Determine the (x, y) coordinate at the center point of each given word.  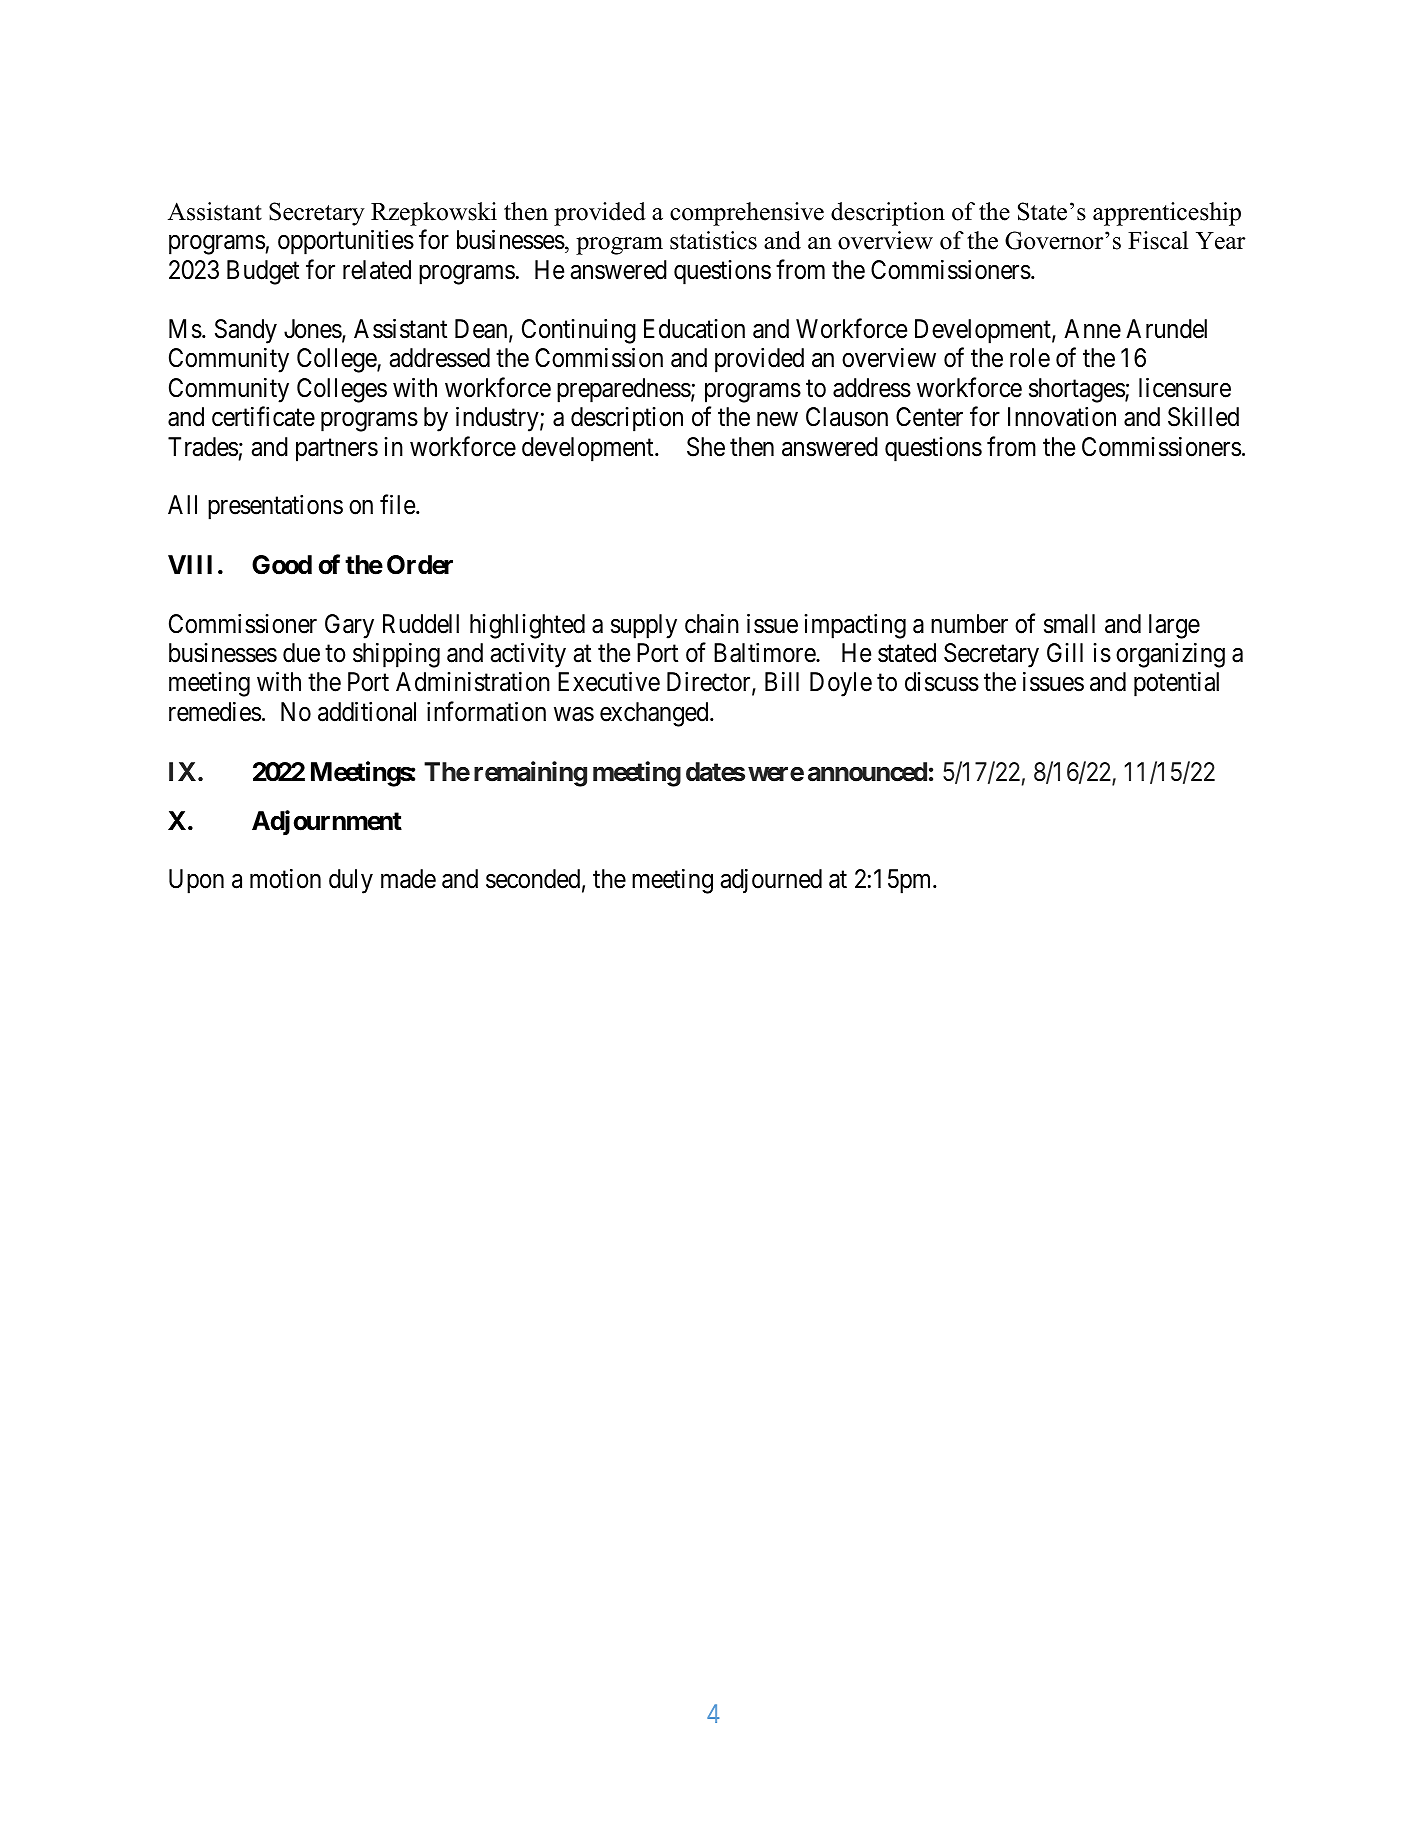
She (706, 447)
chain (712, 624)
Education (694, 329)
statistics (713, 240)
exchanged (655, 714)
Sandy (246, 331)
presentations (275, 507)
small (1069, 624)
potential (1176, 684)
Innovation (1062, 417)
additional (367, 711)
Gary (349, 626)
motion (285, 879)
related (377, 270)
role (1030, 358)
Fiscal (1158, 240)
